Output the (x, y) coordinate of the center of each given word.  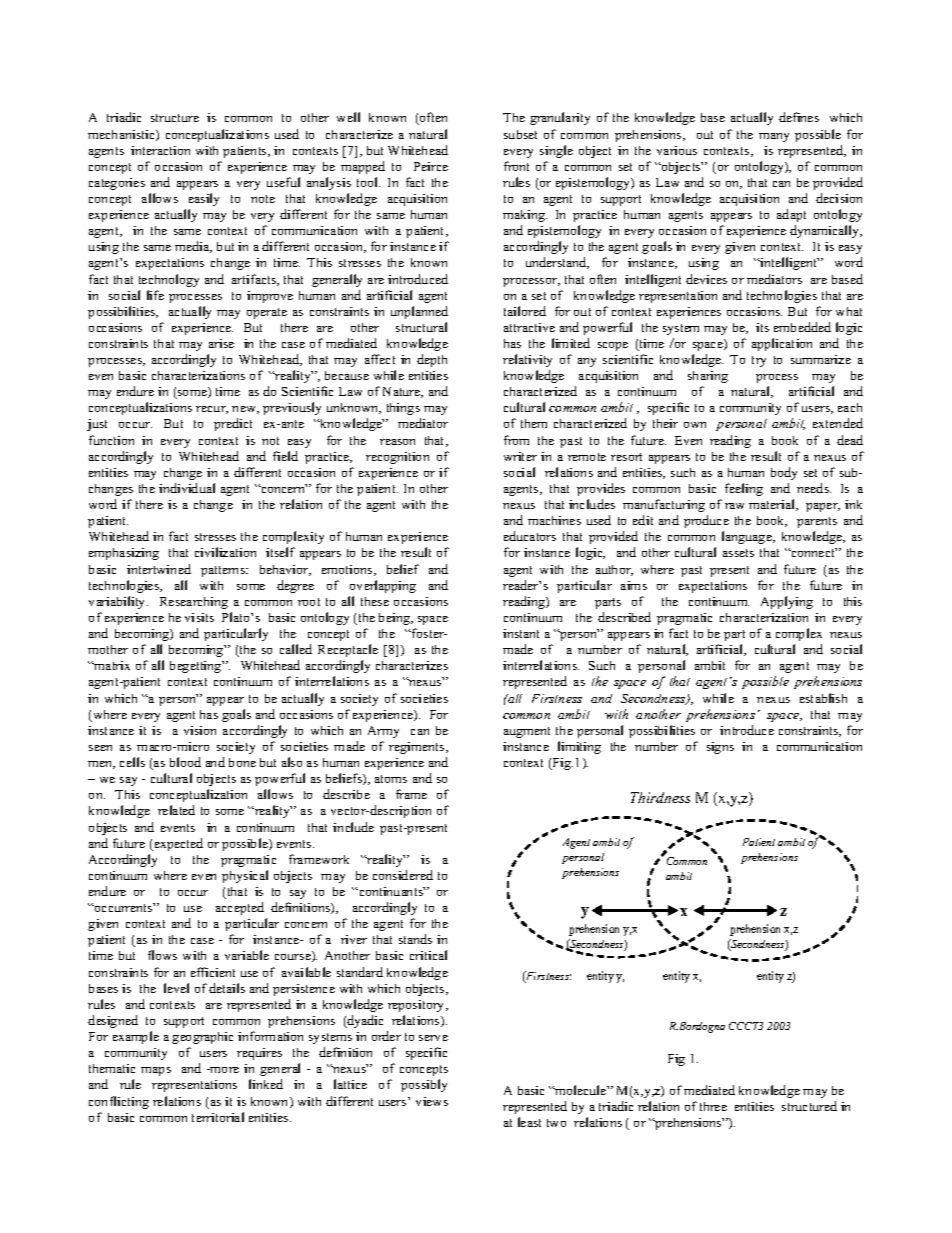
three (713, 1106)
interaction (160, 150)
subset (520, 134)
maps (156, 1071)
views (432, 1101)
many (774, 137)
